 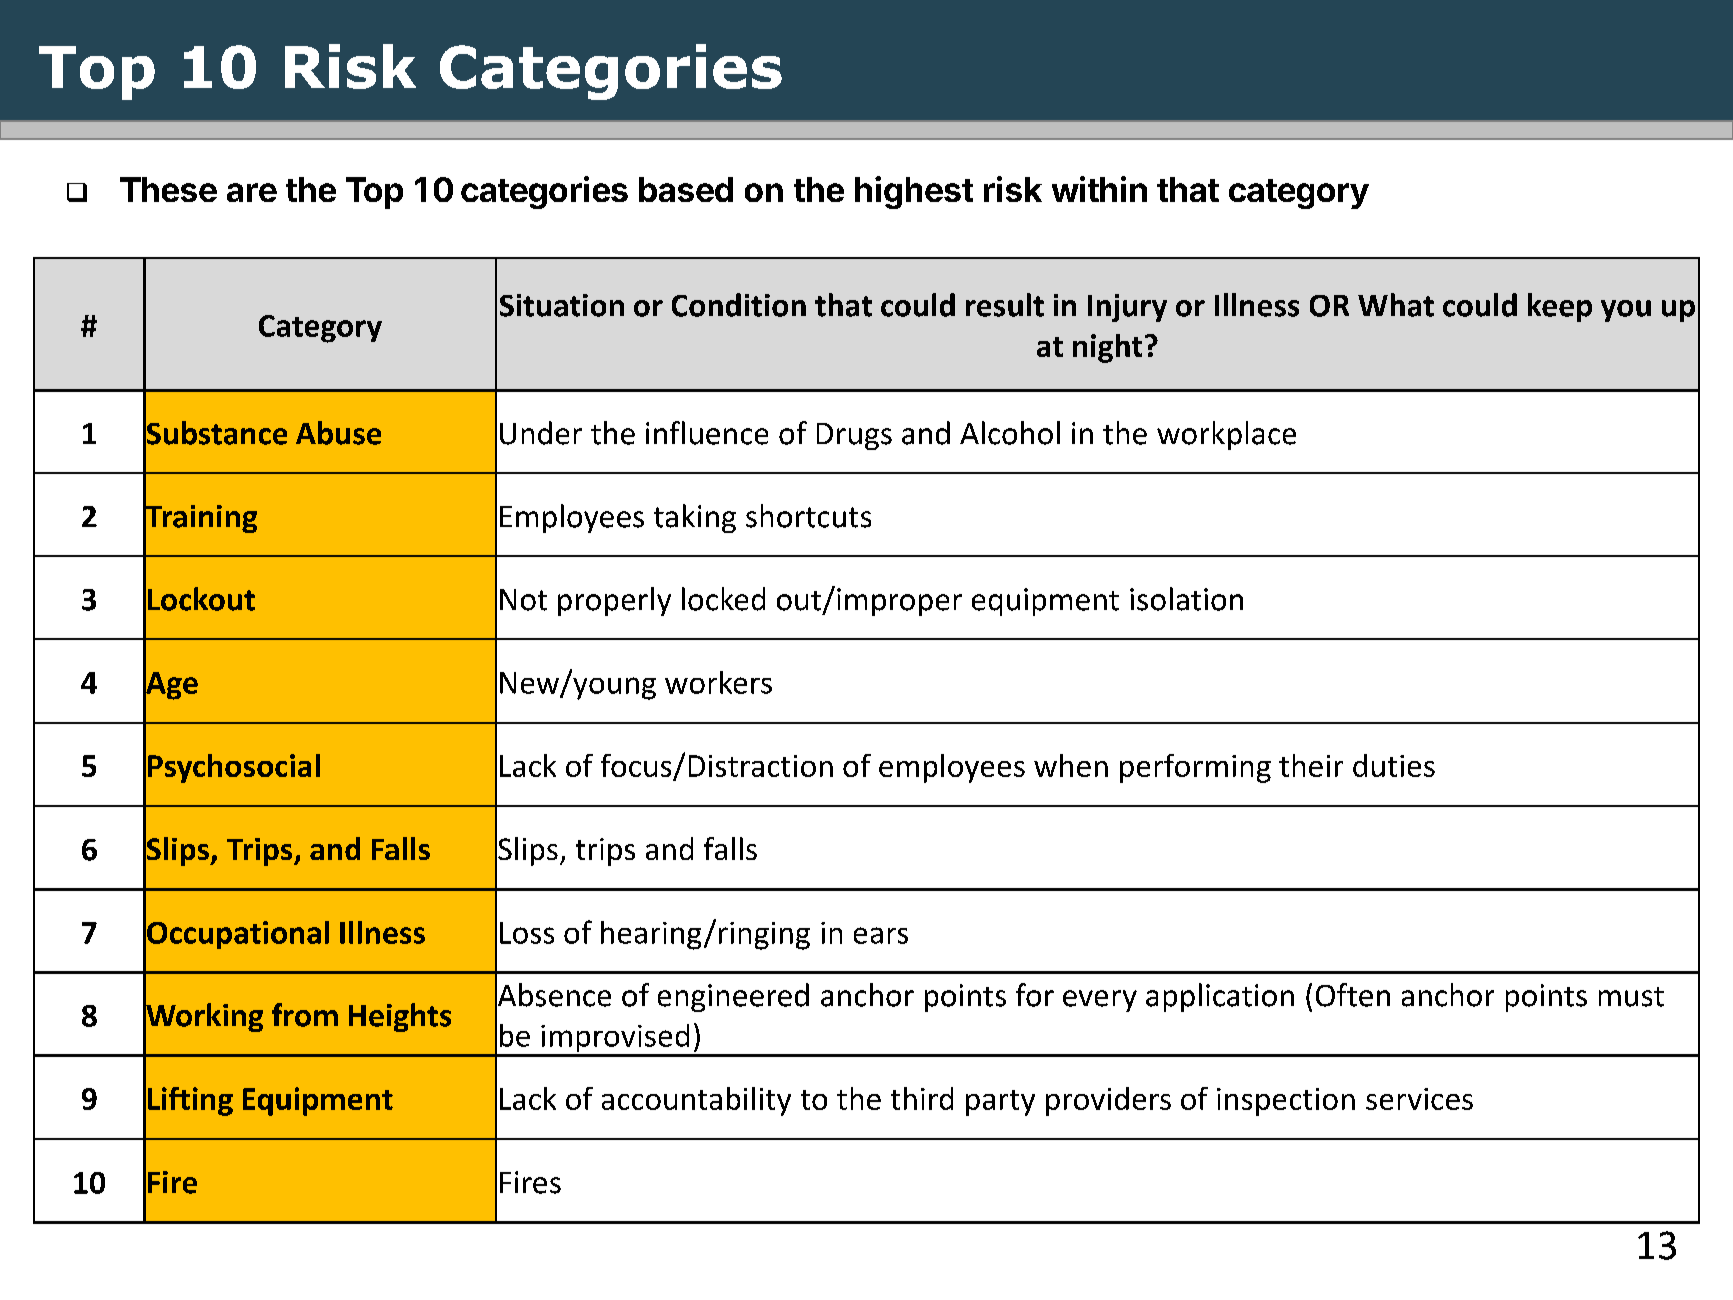 What do you see at coordinates (808, 516) in the screenshot?
I see `shortcuts` at bounding box center [808, 516].
